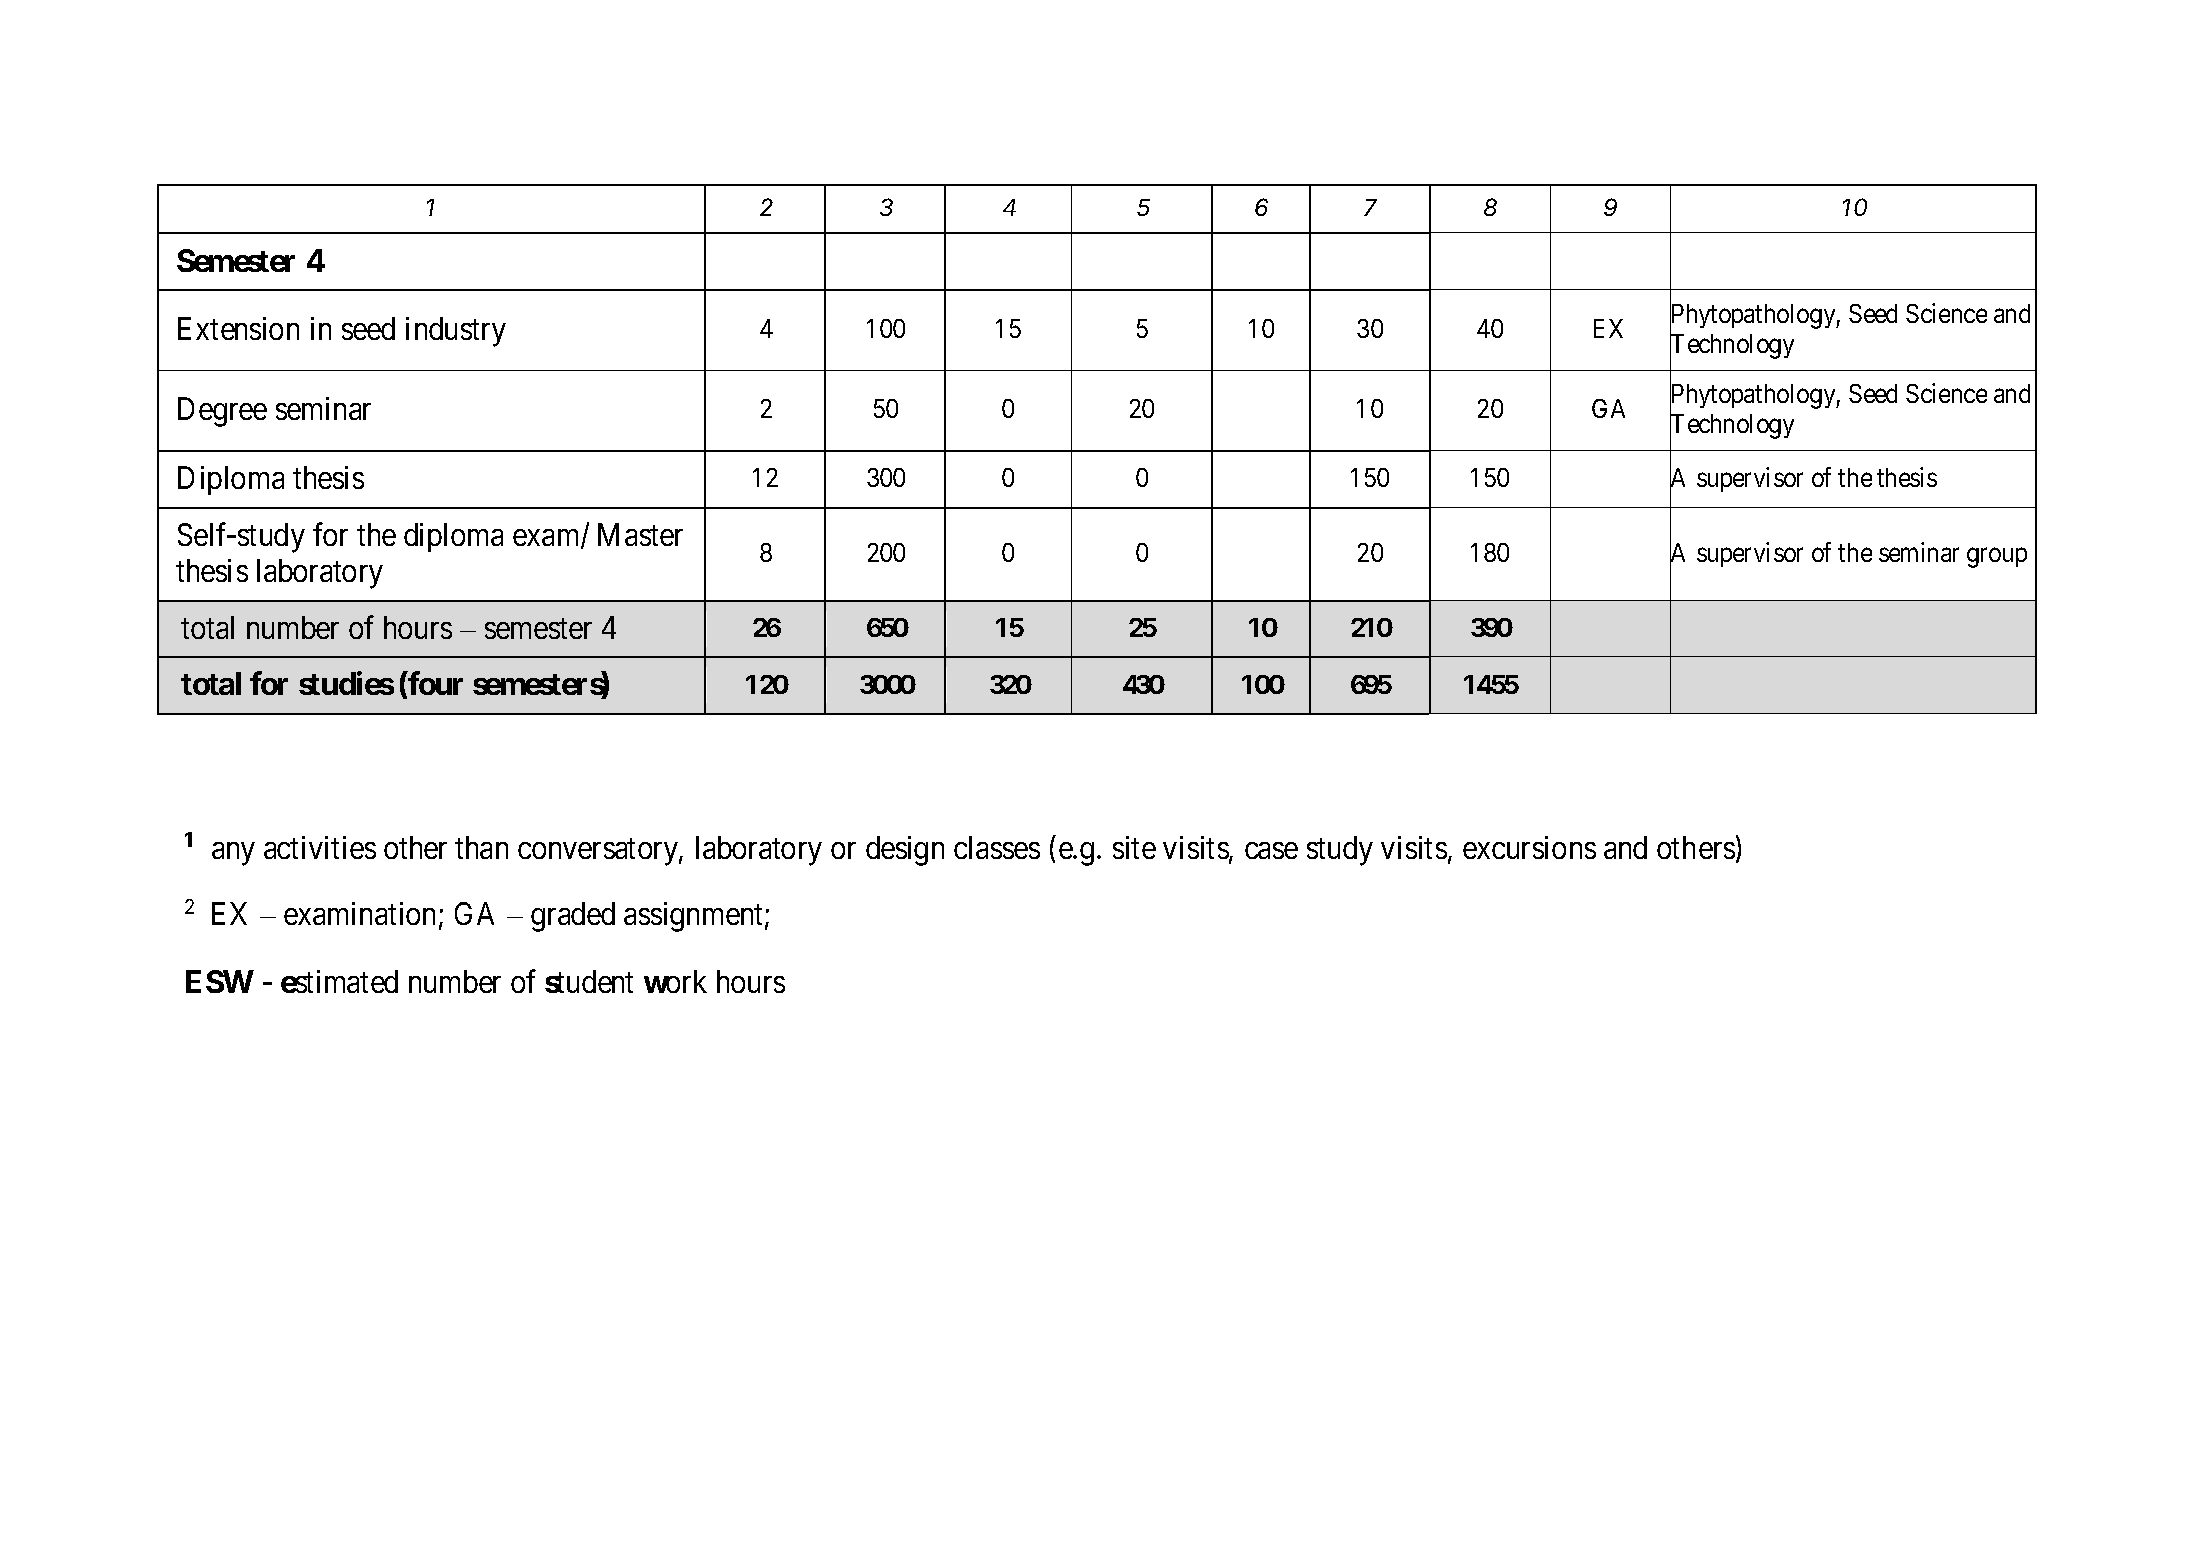 This screenshot has height=1550, width=2193. What do you see at coordinates (1271, 850) in the screenshot?
I see `case` at bounding box center [1271, 850].
